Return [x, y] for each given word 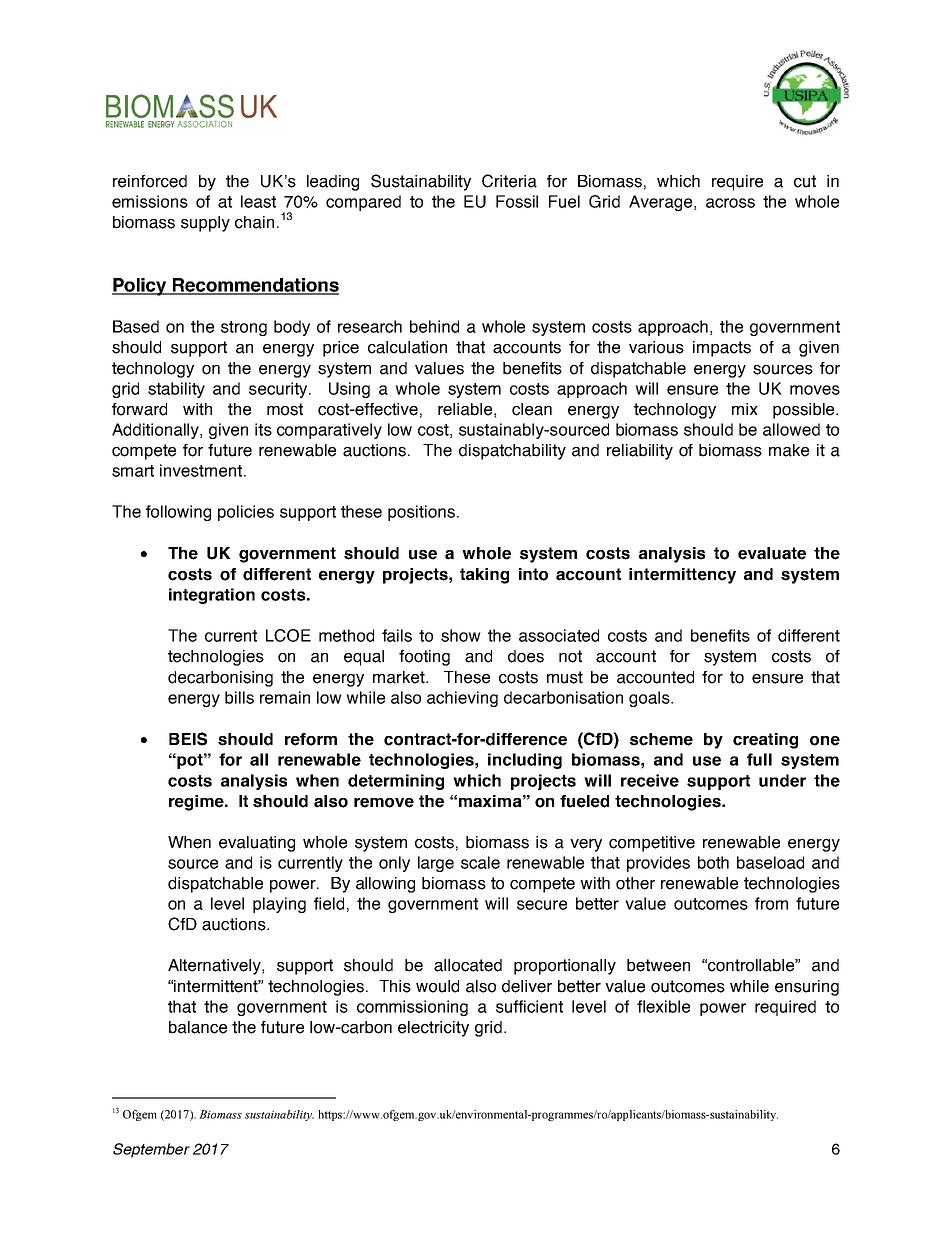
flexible [663, 1006]
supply [205, 224]
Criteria [509, 181]
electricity [433, 1029]
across [730, 203]
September [151, 1150]
